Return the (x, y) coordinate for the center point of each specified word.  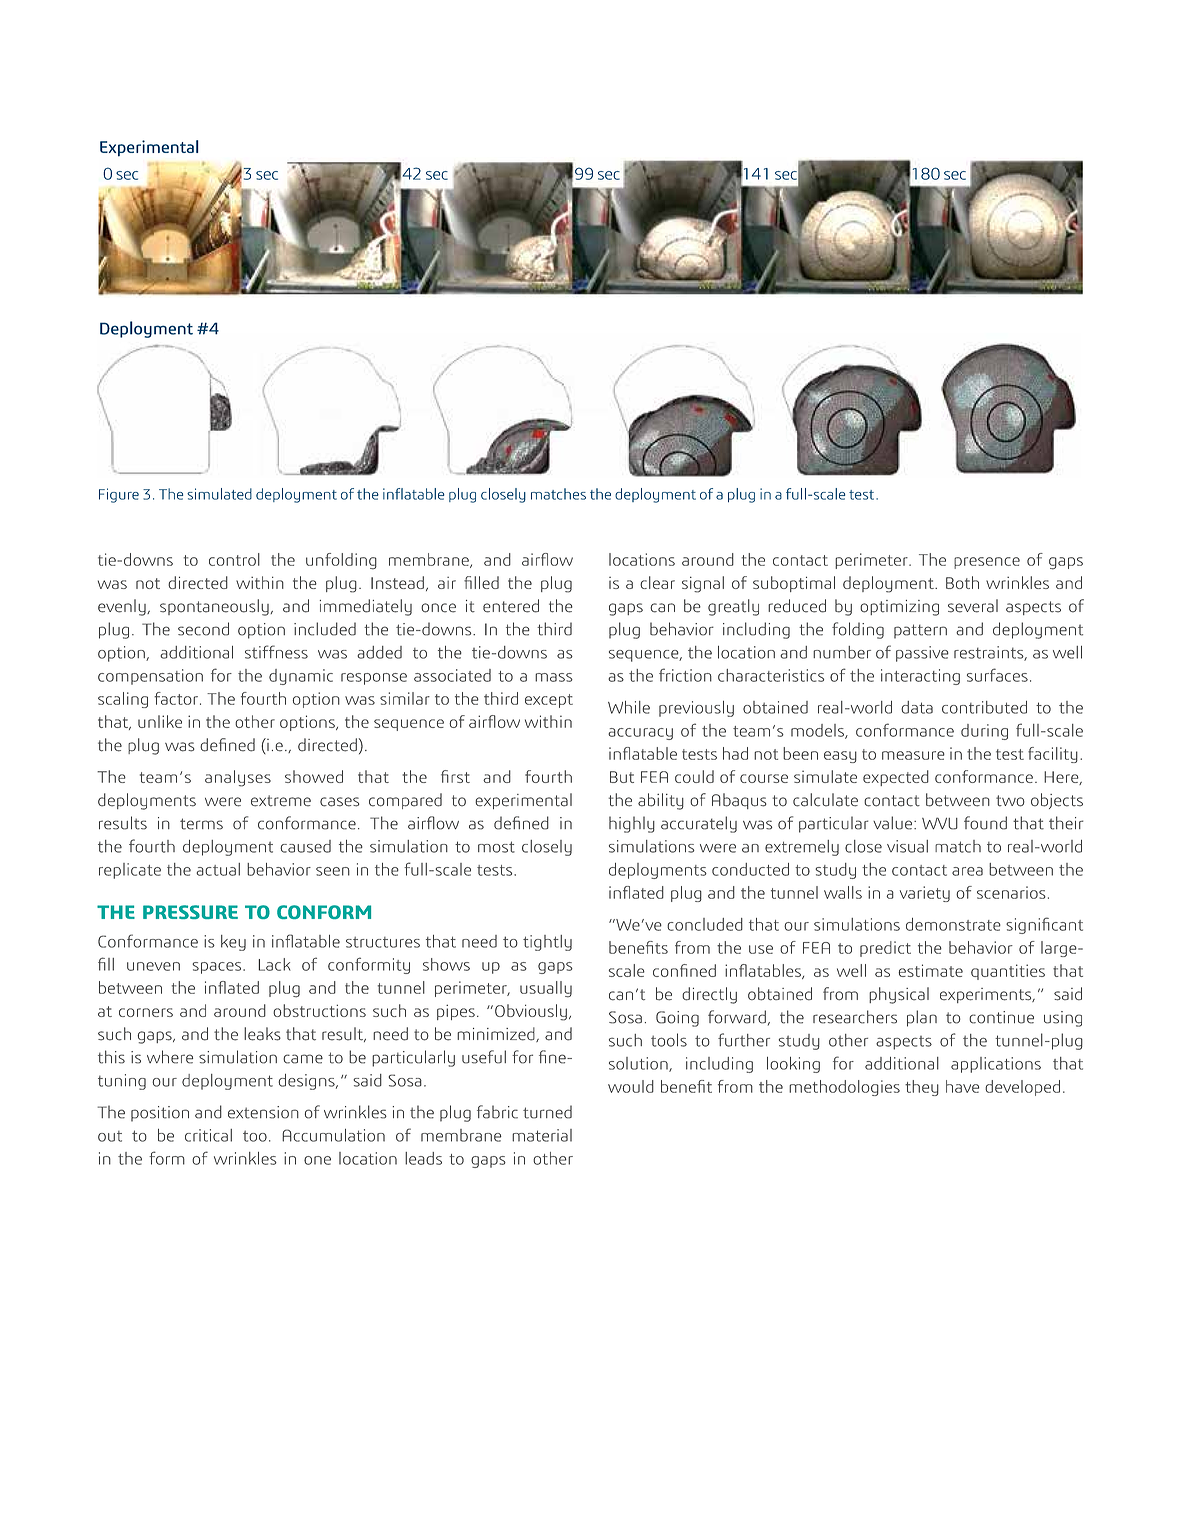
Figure (119, 495)
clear (657, 582)
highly (632, 824)
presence (987, 563)
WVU (940, 823)
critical (208, 1135)
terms (201, 824)
